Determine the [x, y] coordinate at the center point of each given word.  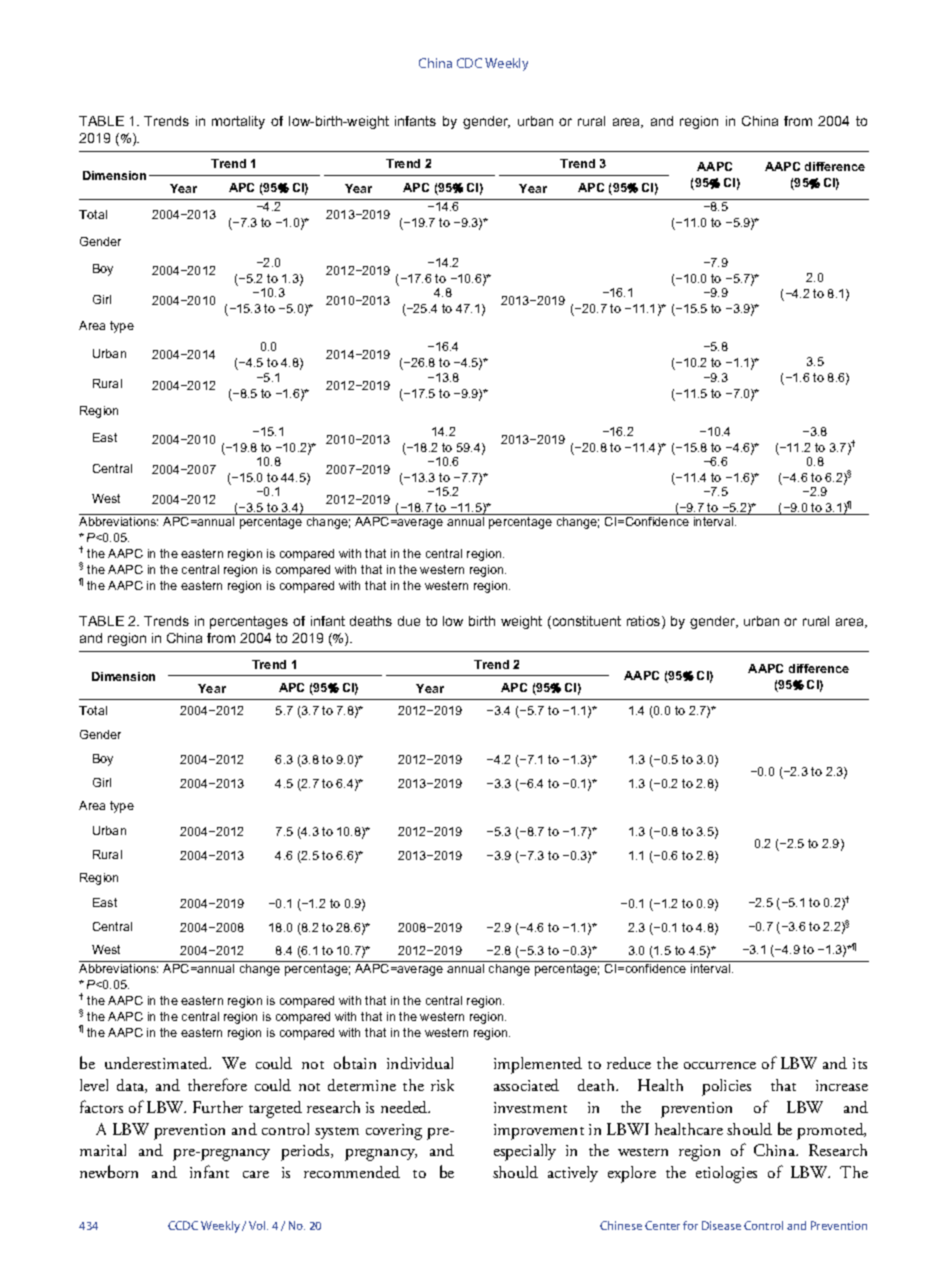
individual [420, 1063]
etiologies [726, 1174]
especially [525, 1152]
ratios [645, 622]
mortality [238, 122]
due [409, 621]
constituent [585, 622]
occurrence [720, 1065]
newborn [109, 1171]
